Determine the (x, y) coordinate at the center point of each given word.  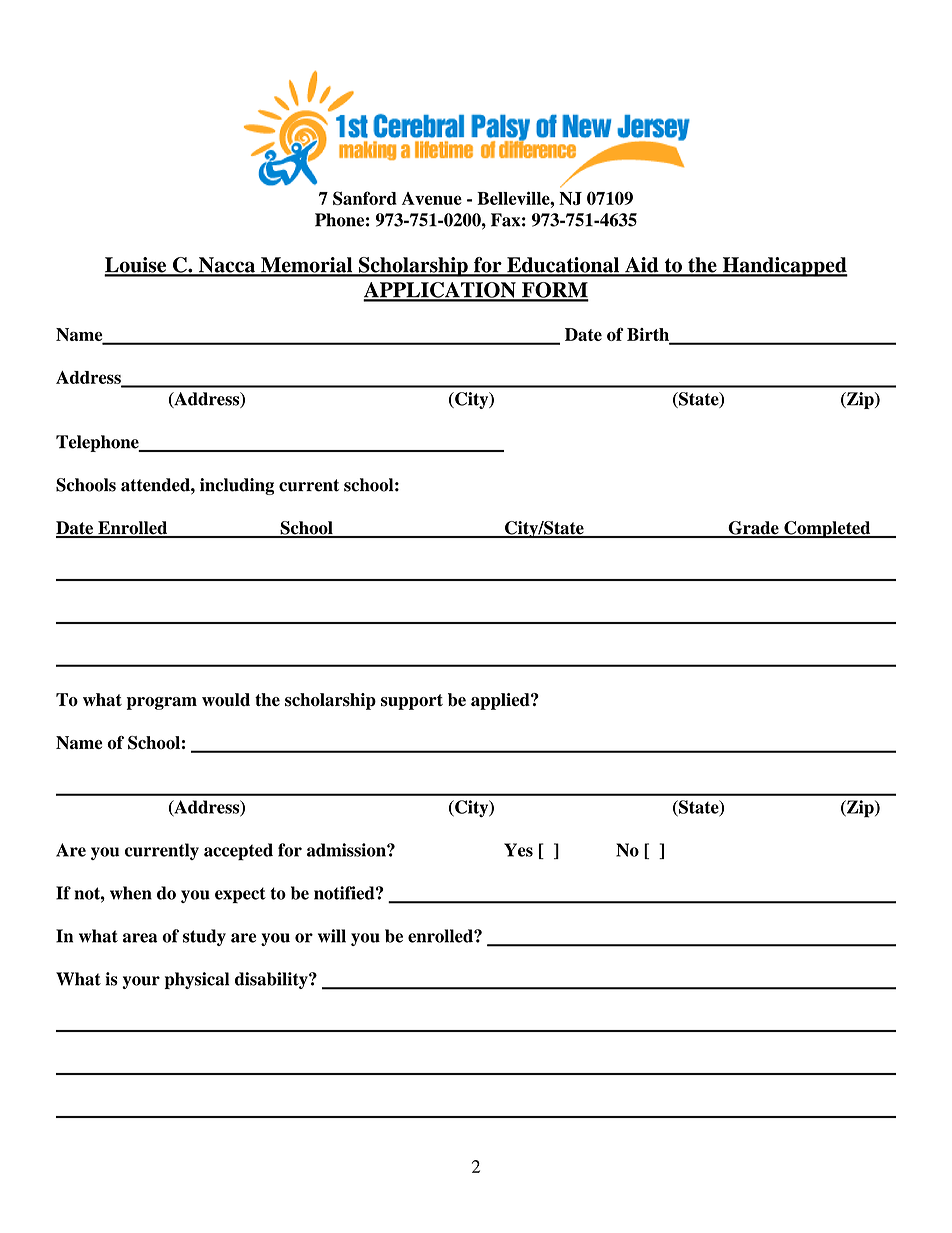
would (226, 700)
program (162, 703)
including (237, 486)
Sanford (365, 198)
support (412, 702)
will (332, 936)
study (204, 937)
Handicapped (784, 267)
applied (501, 701)
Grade (753, 529)
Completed (827, 529)
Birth (649, 335)
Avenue (432, 198)
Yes (518, 850)
